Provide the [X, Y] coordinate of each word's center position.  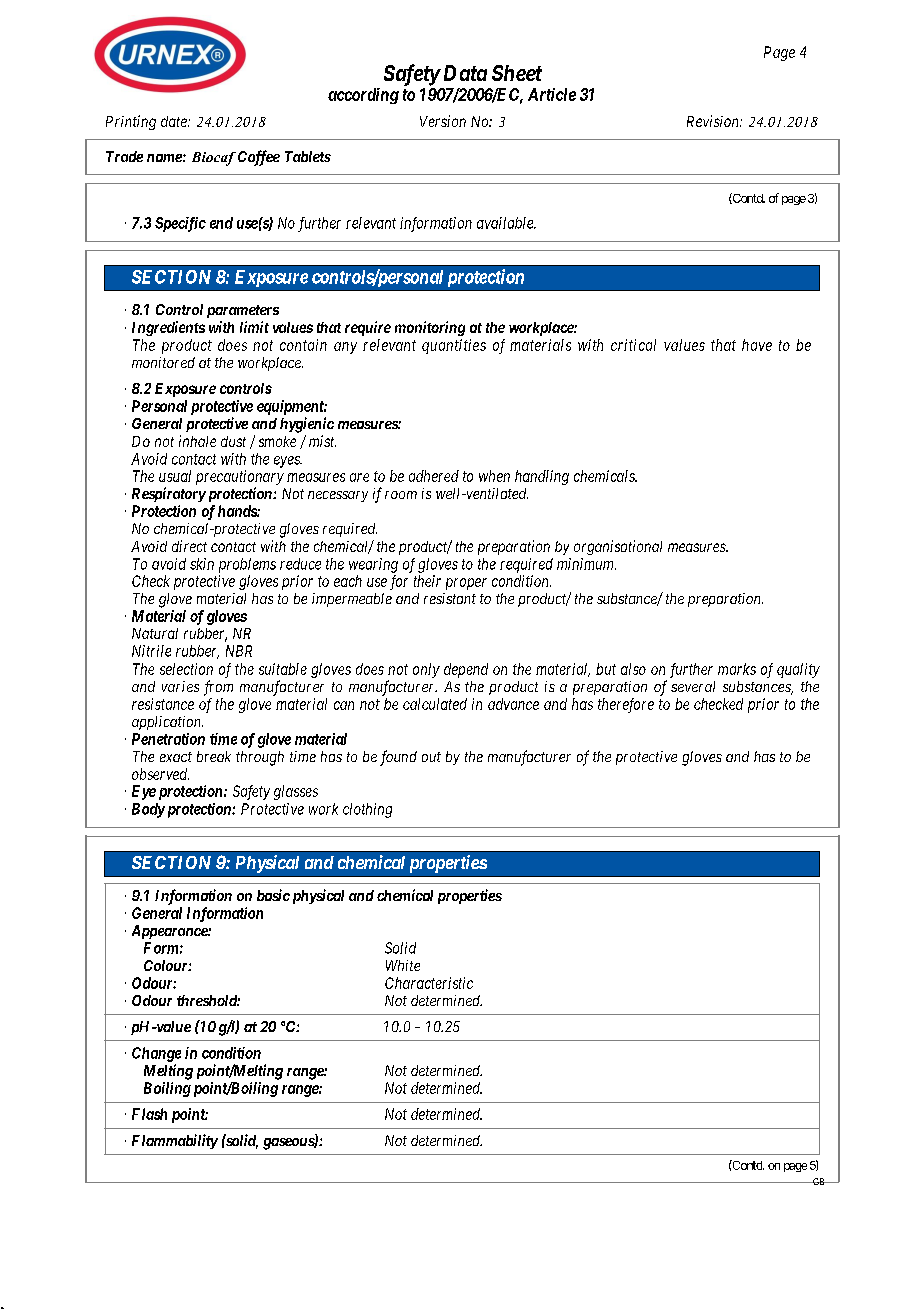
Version [443, 121]
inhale [197, 441]
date [175, 121]
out [431, 757]
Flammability [175, 1141]
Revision [714, 121]
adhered [434, 476]
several [693, 686]
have [757, 345]
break [214, 756]
